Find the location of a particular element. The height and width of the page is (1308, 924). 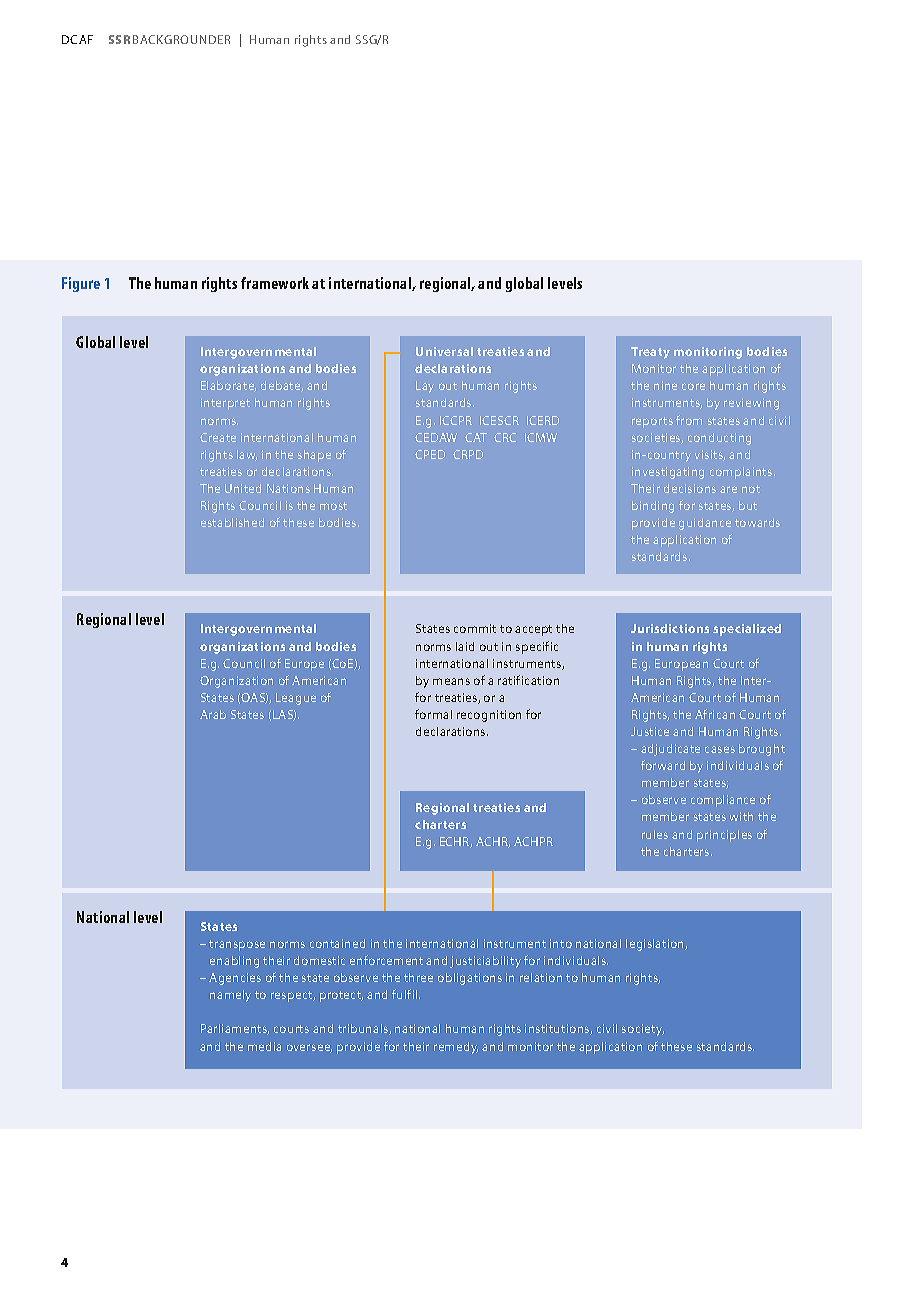

Arab is located at coordinates (213, 714).
